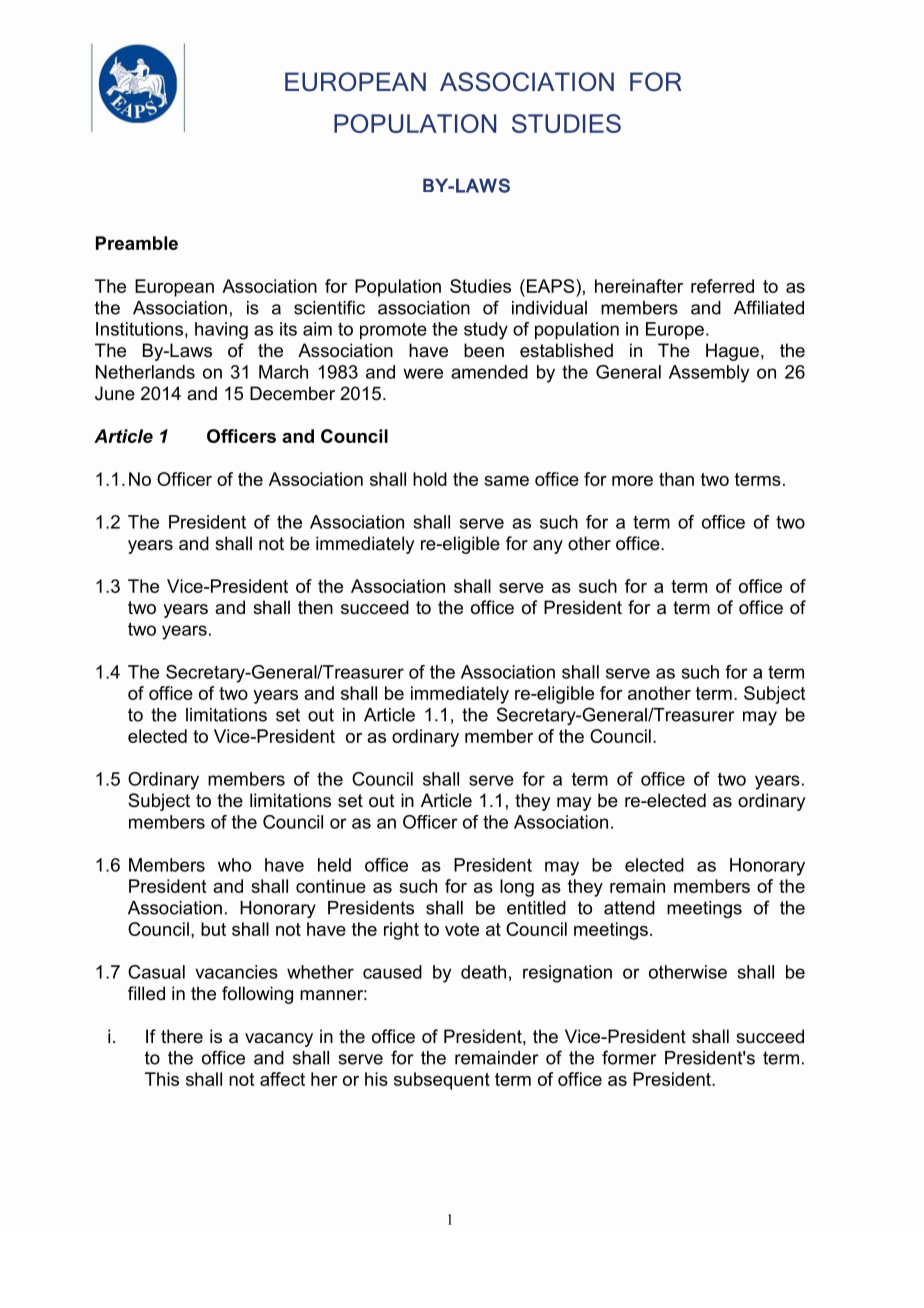 The image size is (924, 1308). Describe the element at coordinates (486, 331) in the screenshot. I see `study` at that location.
